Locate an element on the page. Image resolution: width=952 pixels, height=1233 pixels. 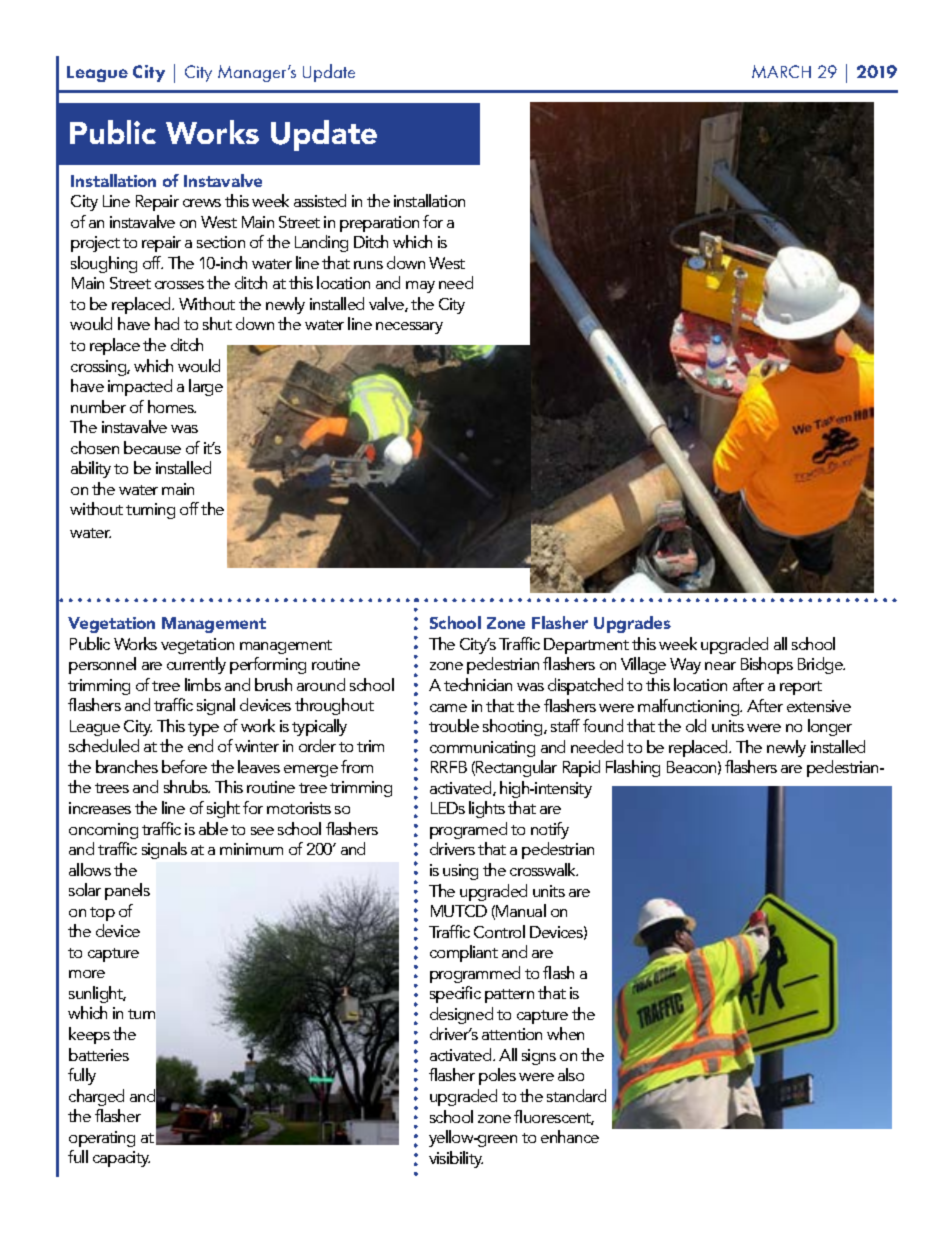
panels is located at coordinates (127, 891).
